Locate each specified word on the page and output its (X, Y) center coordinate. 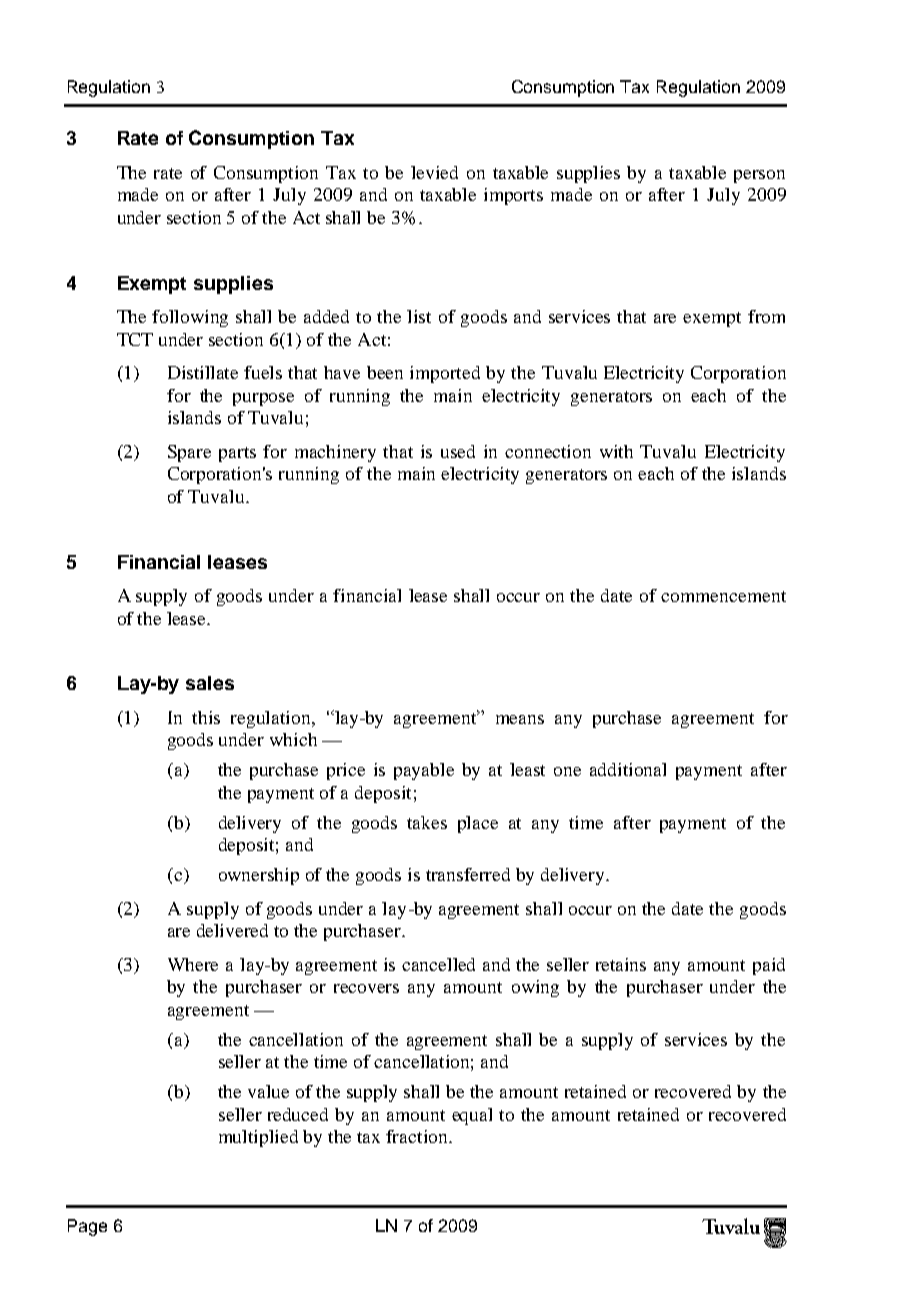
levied (434, 172)
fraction (418, 1136)
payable (424, 771)
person (759, 176)
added (326, 316)
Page (87, 1227)
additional (628, 769)
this (206, 717)
